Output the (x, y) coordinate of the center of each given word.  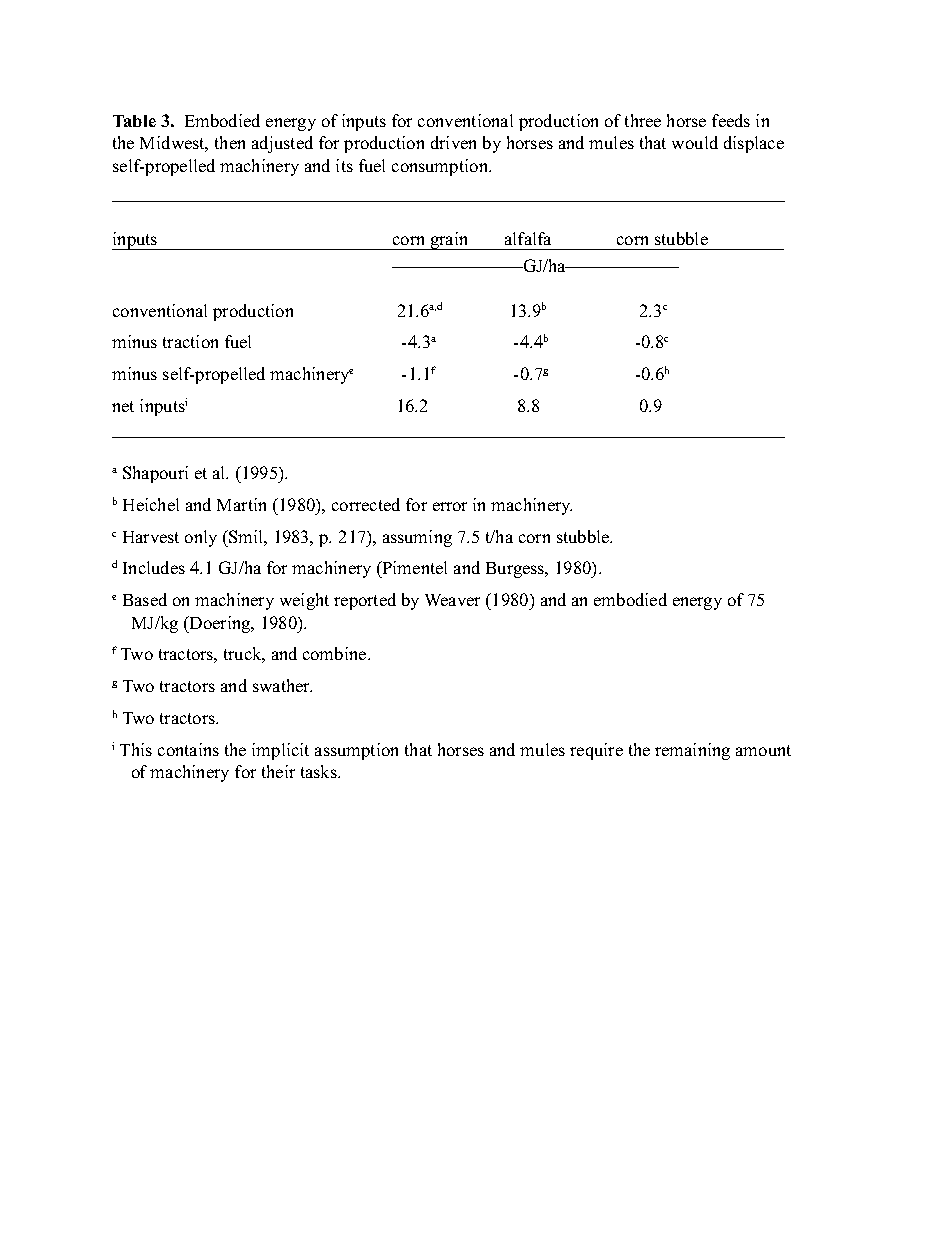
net (123, 406)
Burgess (516, 570)
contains (188, 749)
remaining (692, 751)
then (230, 142)
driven (453, 142)
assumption (356, 751)
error (450, 506)
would (695, 142)
